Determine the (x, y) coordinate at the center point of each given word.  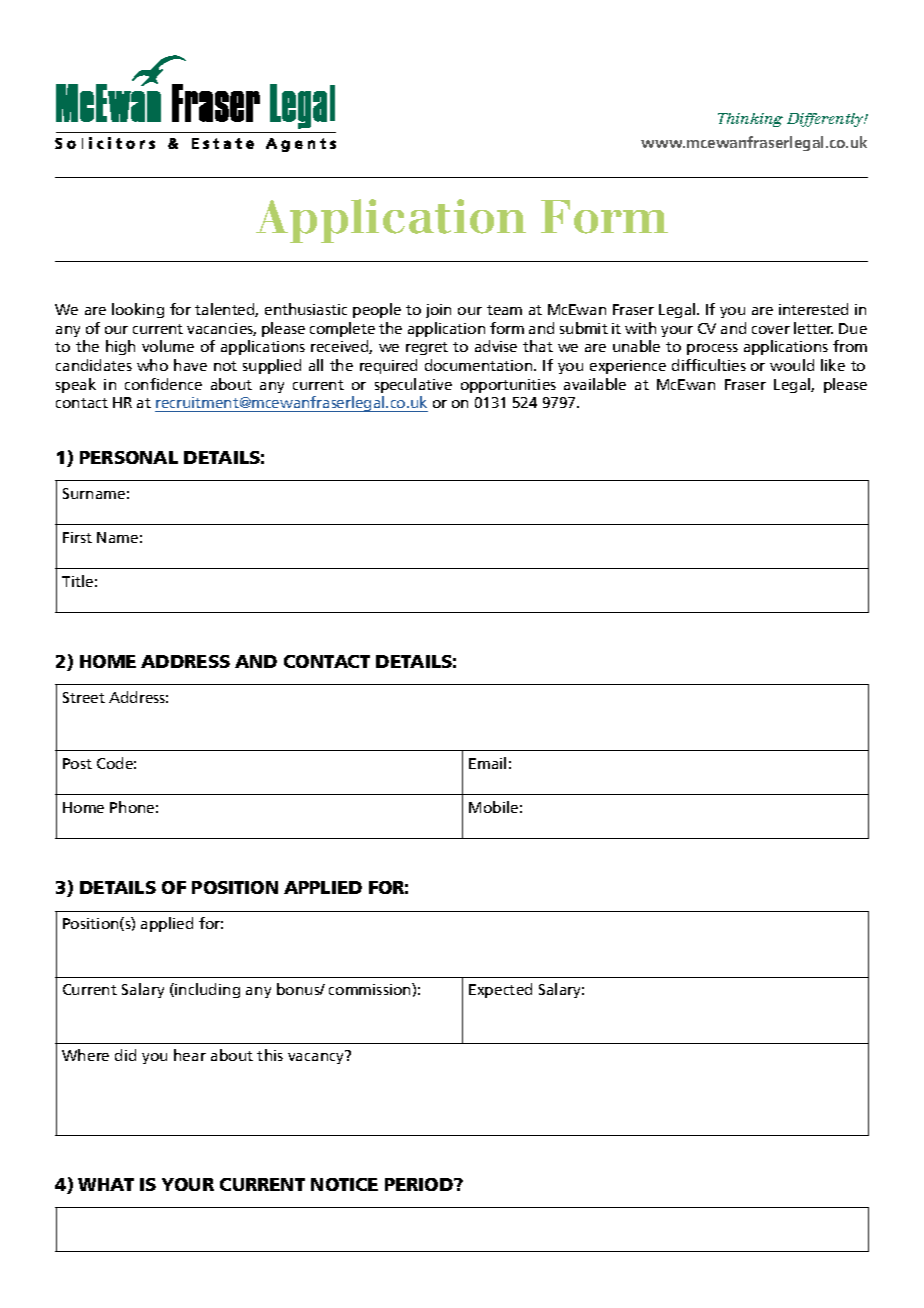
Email (487, 763)
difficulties (709, 365)
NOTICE (344, 1184)
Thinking (750, 120)
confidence (163, 384)
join (438, 311)
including (206, 990)
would (792, 365)
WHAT (106, 1184)
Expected (500, 990)
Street (84, 697)
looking (138, 310)
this (270, 1055)
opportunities (508, 386)
